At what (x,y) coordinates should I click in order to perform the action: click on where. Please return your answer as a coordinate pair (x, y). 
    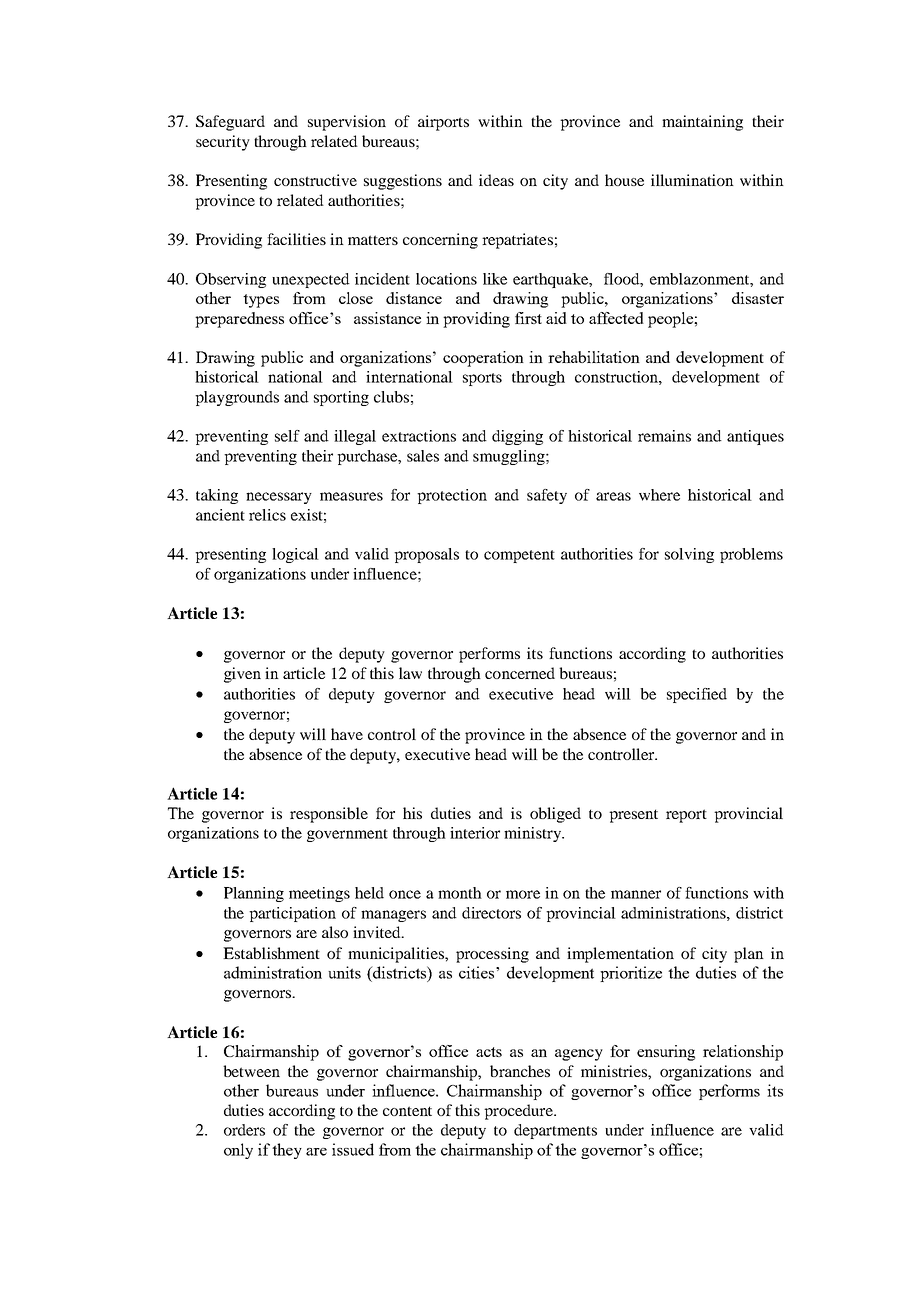
    Looking at the image, I should click on (659, 495).
